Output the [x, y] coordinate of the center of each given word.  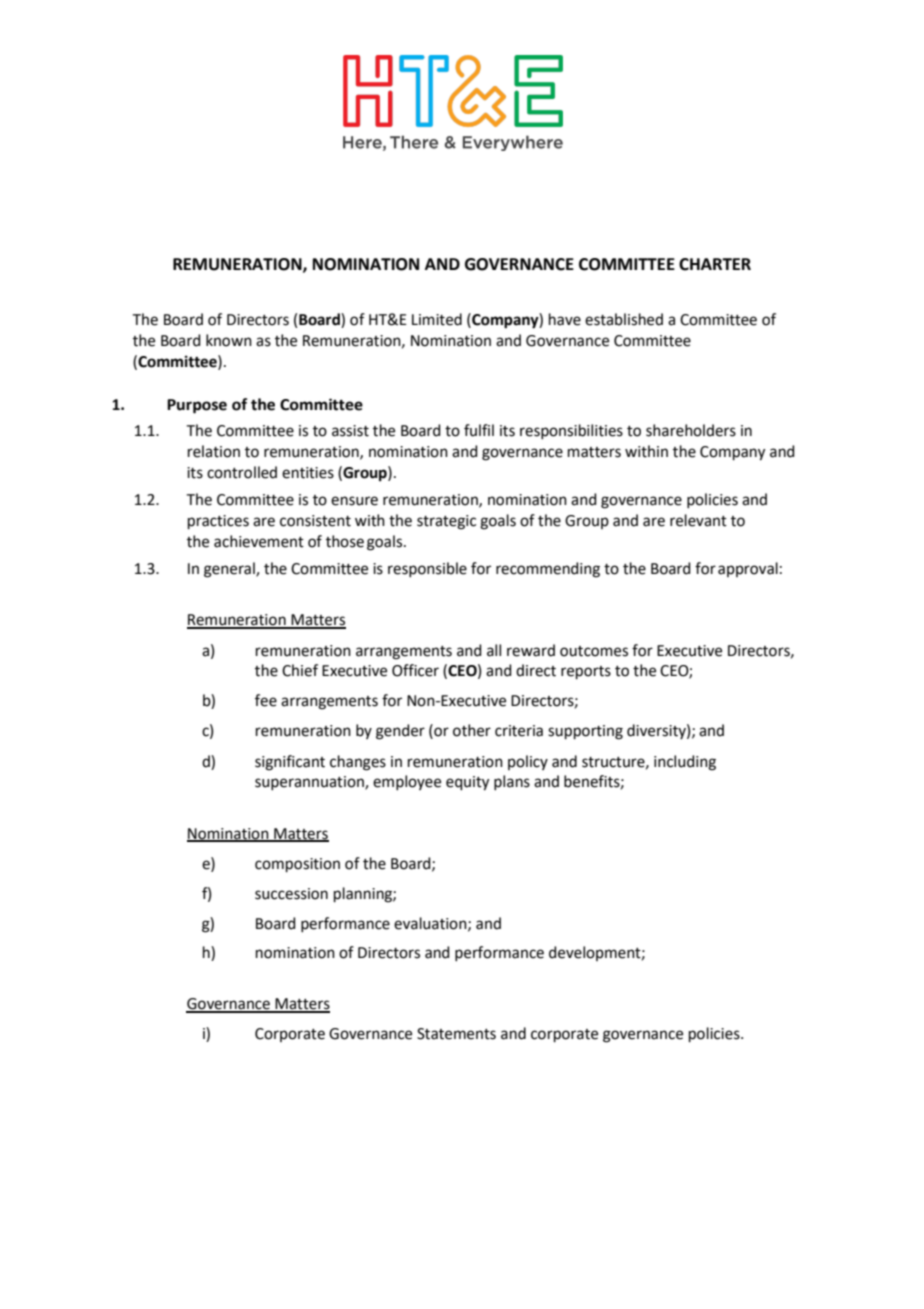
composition [297, 865]
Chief [300, 670]
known [229, 340]
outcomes [594, 651]
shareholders [691, 430]
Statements [456, 1034]
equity [467, 783]
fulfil [479, 430]
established [624, 319]
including [685, 763]
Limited [437, 319]
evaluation [431, 924]
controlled [242, 472]
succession [291, 894]
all [494, 650]
